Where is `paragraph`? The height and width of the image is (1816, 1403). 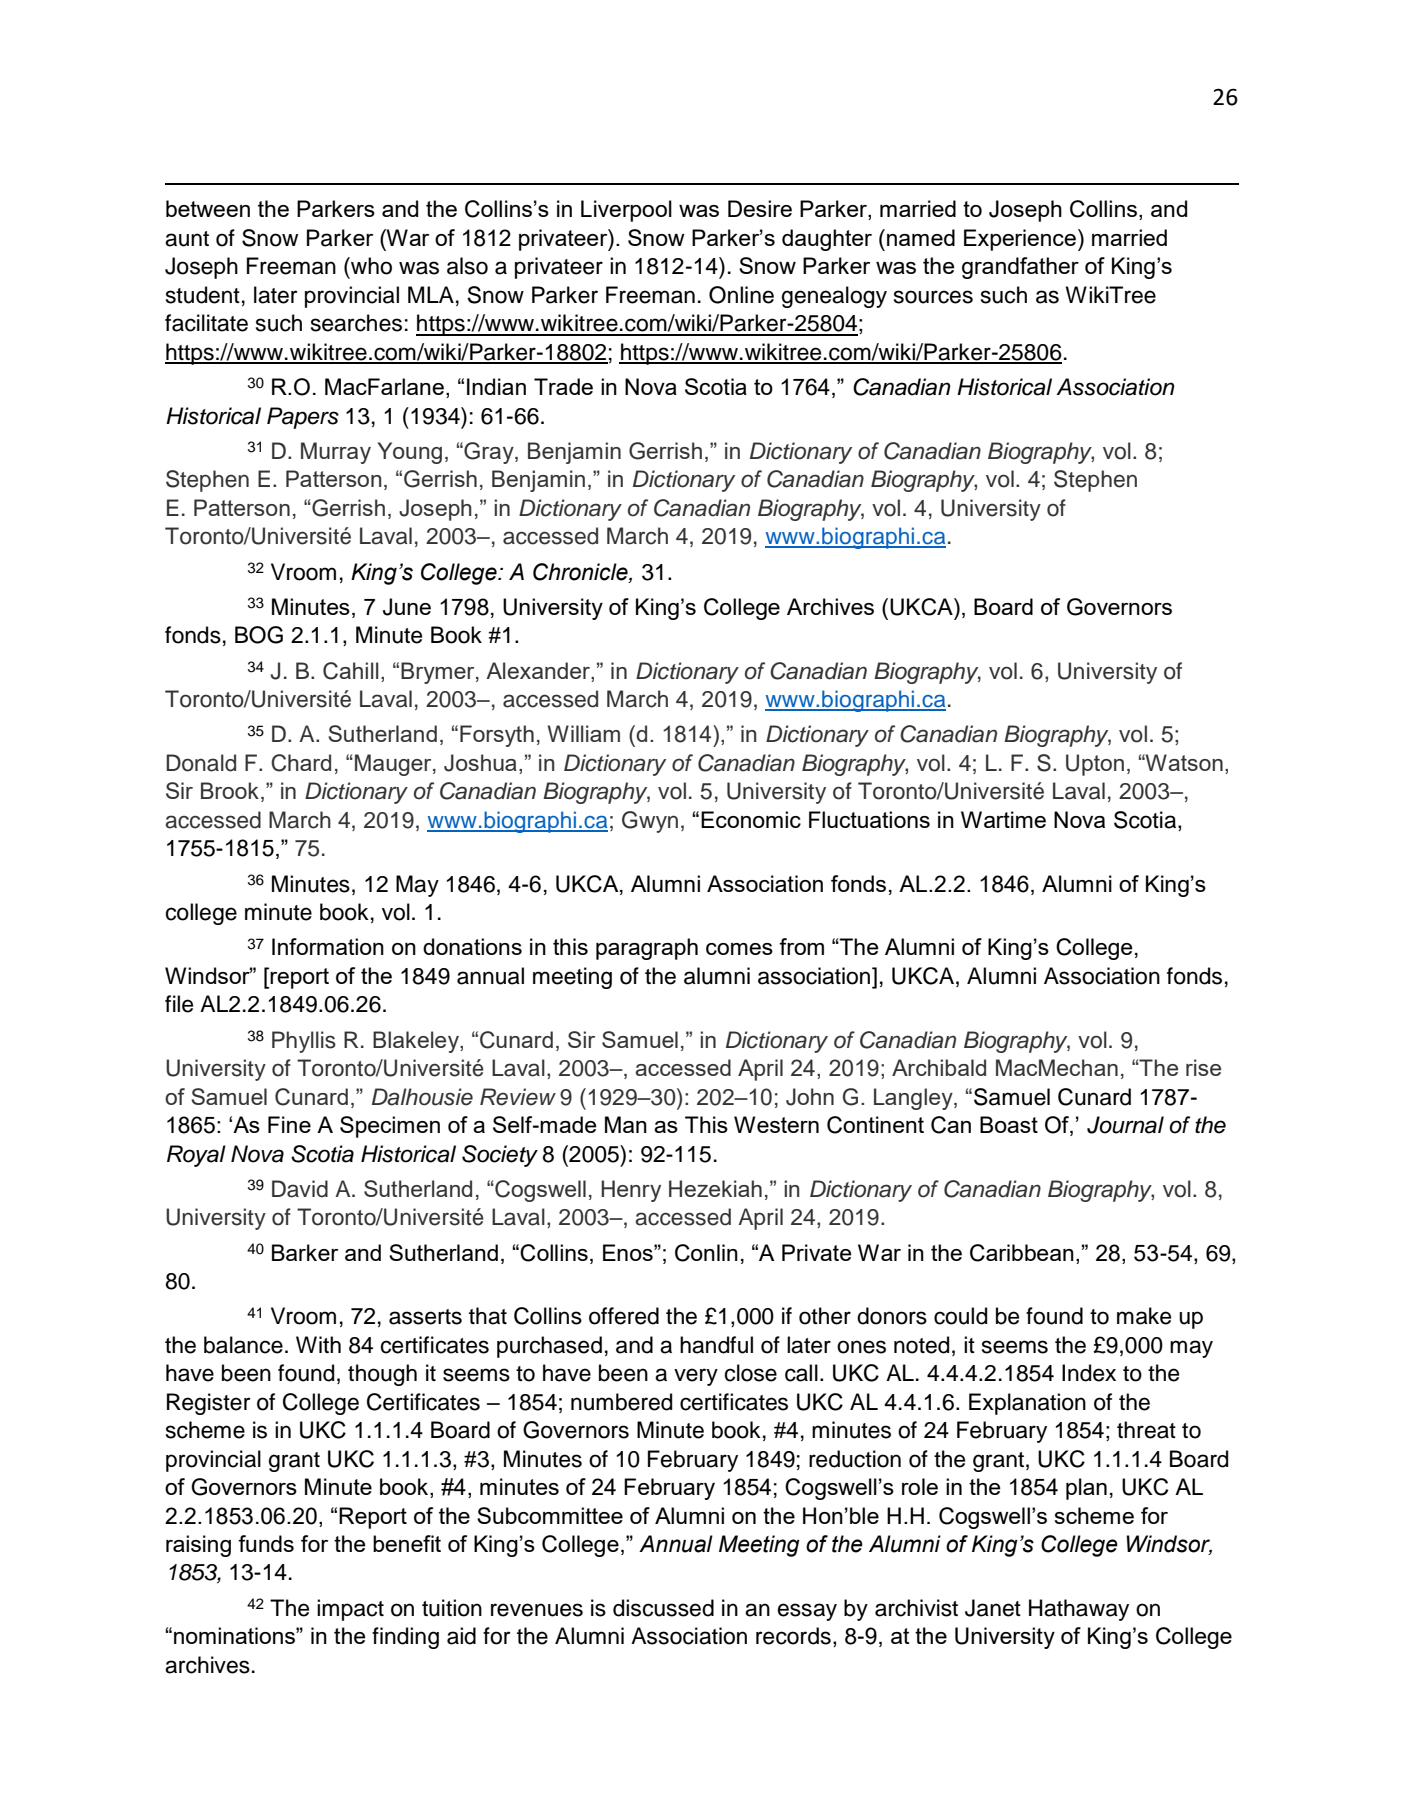
paragraph is located at coordinates (647, 949).
